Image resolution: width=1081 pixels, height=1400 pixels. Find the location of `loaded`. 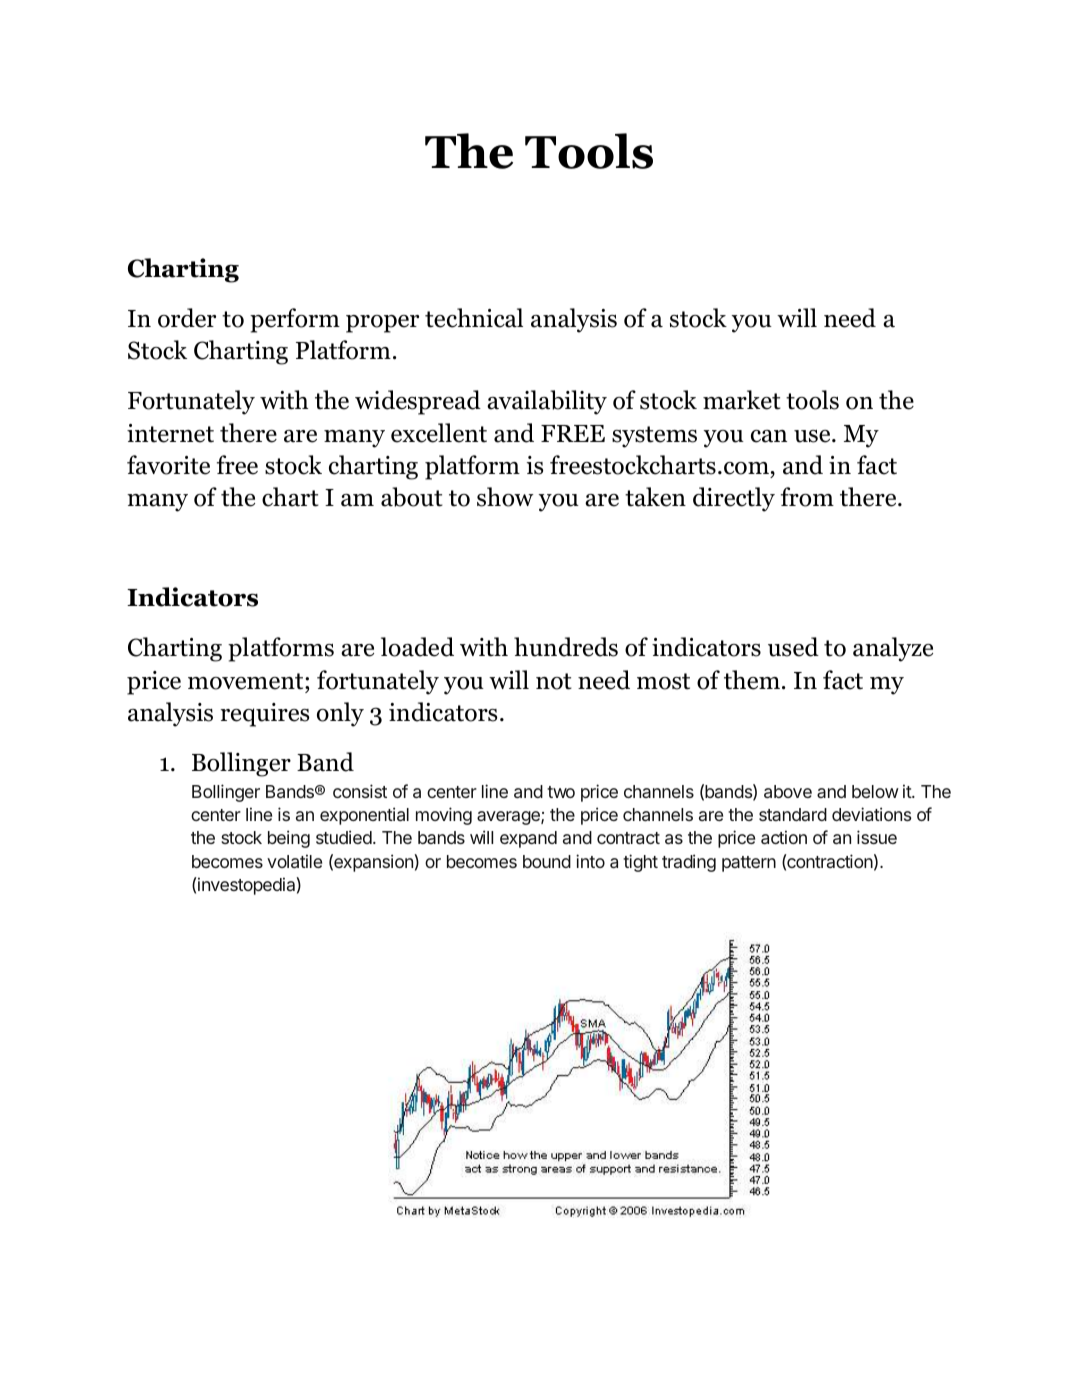

loaded is located at coordinates (417, 647).
